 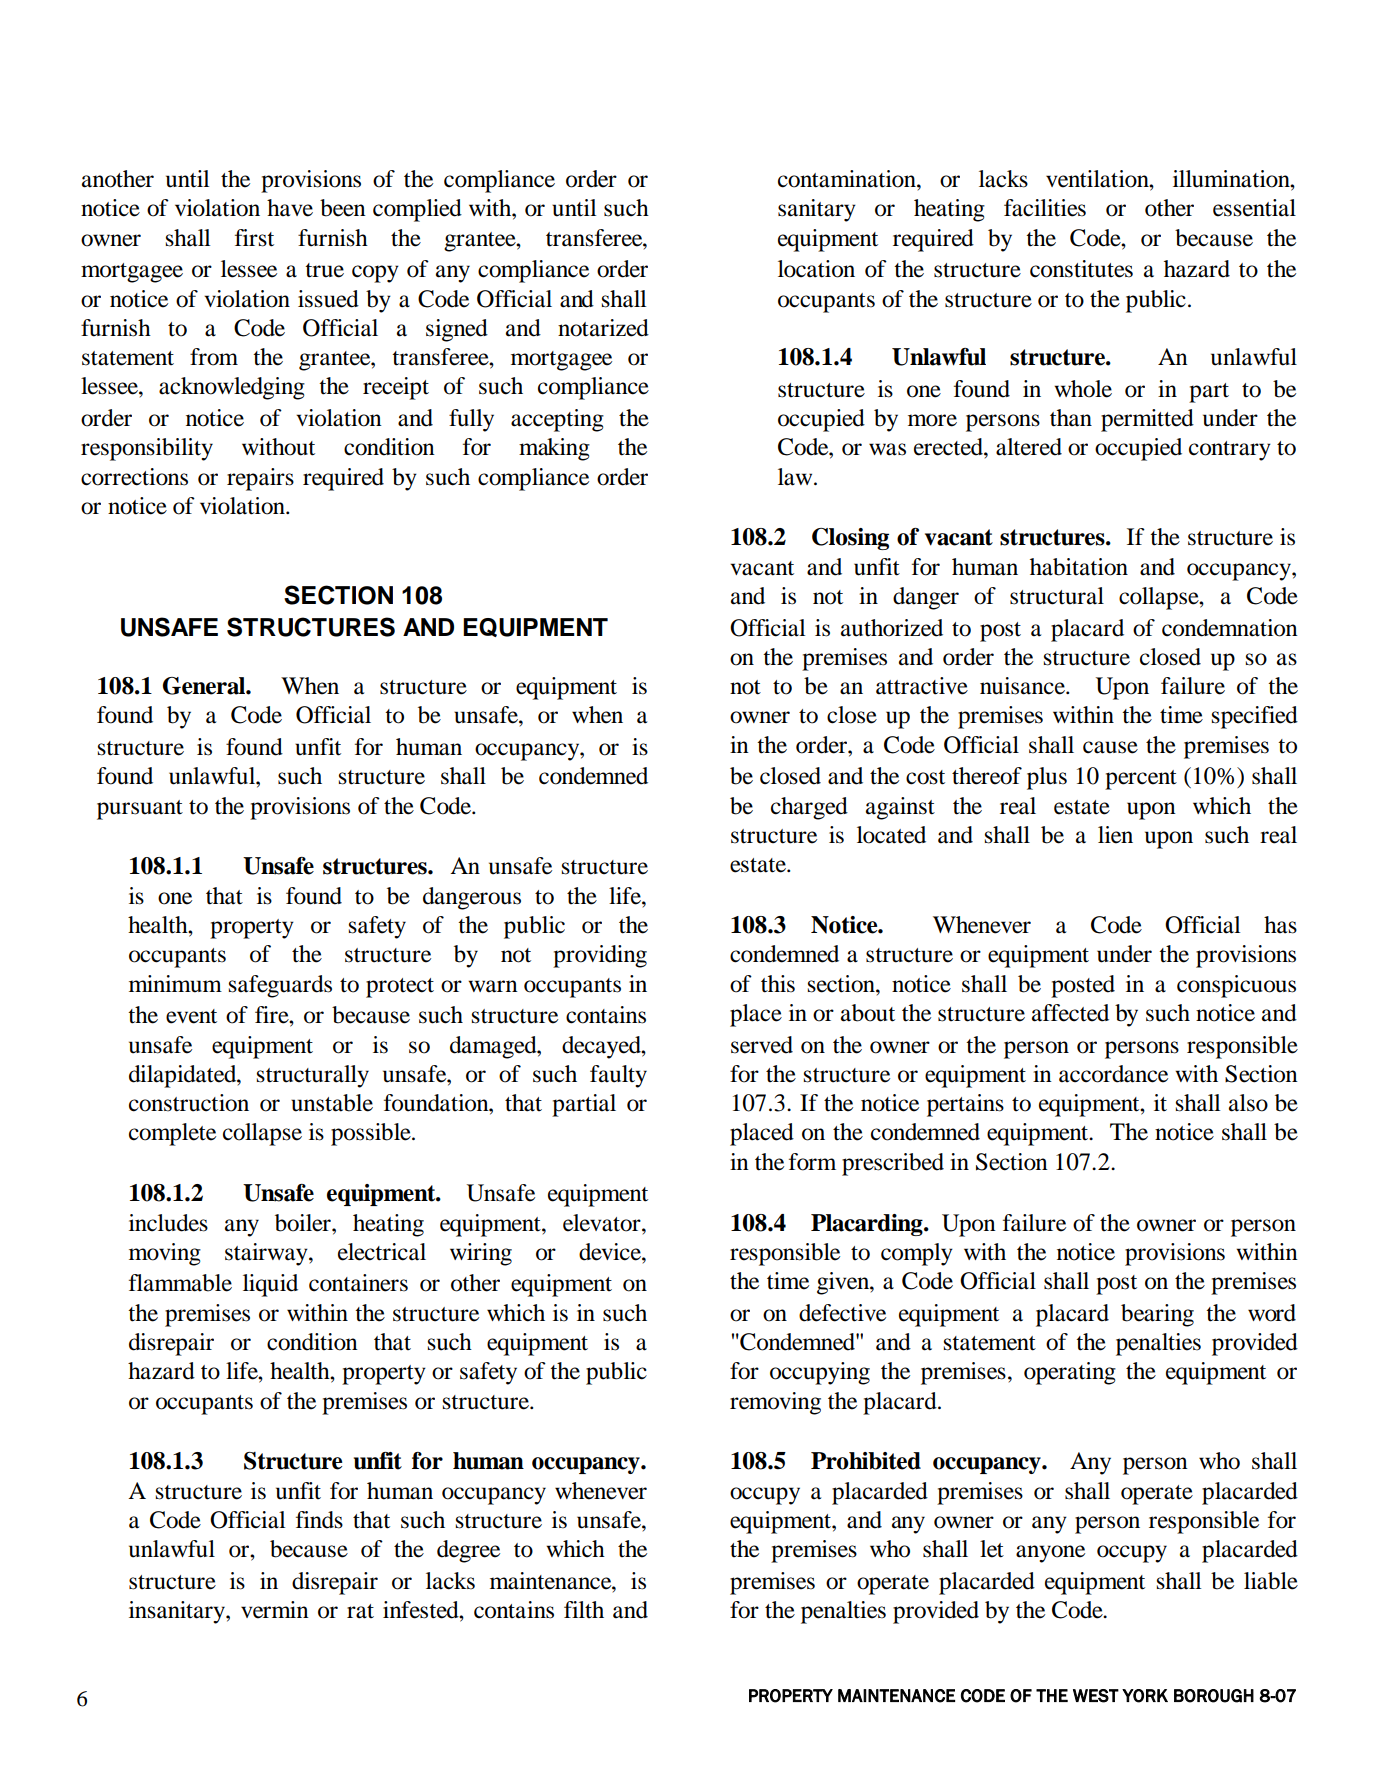 What do you see at coordinates (1236, 986) in the screenshot?
I see `conspicuous` at bounding box center [1236, 986].
